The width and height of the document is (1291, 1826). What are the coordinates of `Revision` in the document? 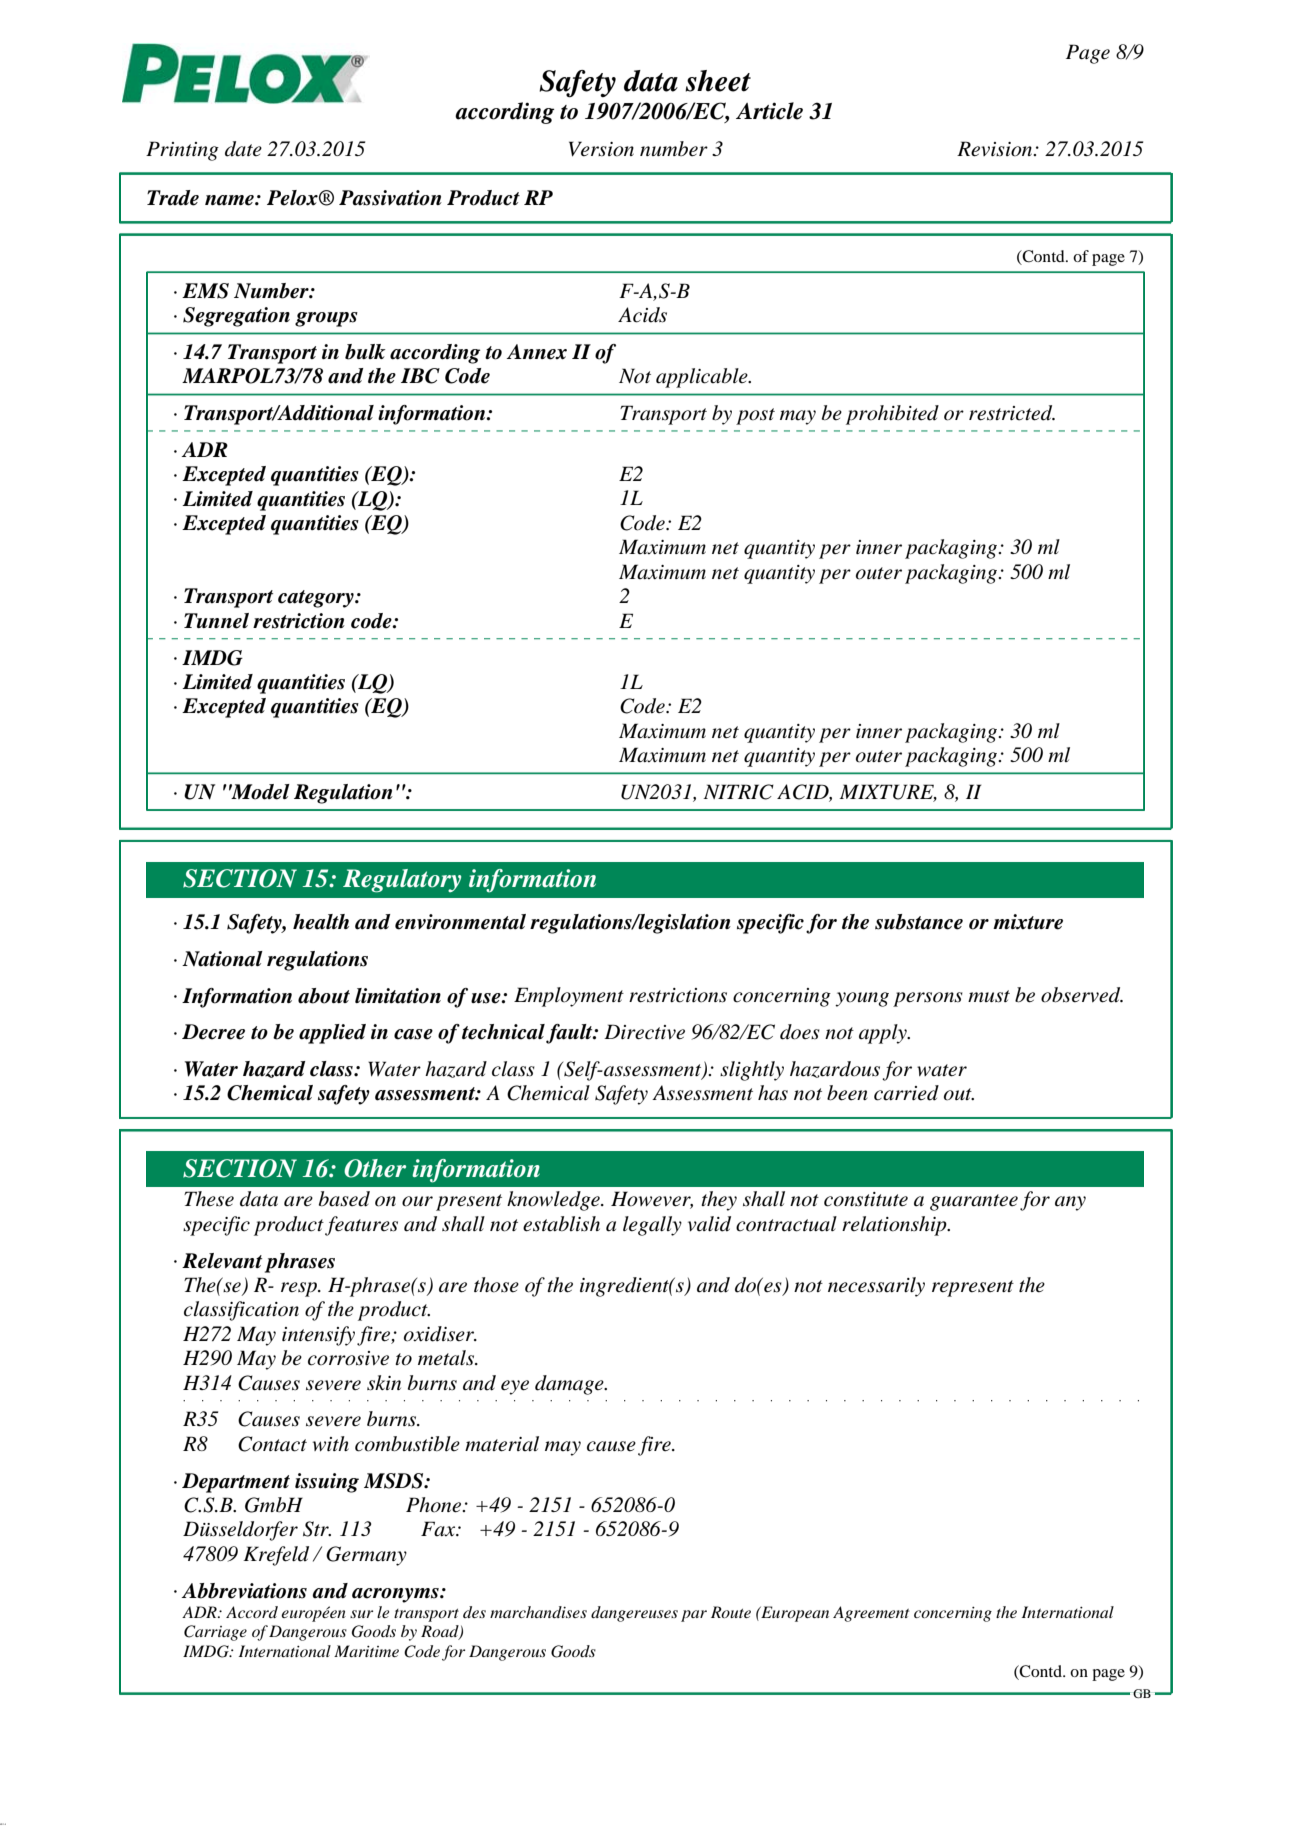 It's located at (996, 149).
